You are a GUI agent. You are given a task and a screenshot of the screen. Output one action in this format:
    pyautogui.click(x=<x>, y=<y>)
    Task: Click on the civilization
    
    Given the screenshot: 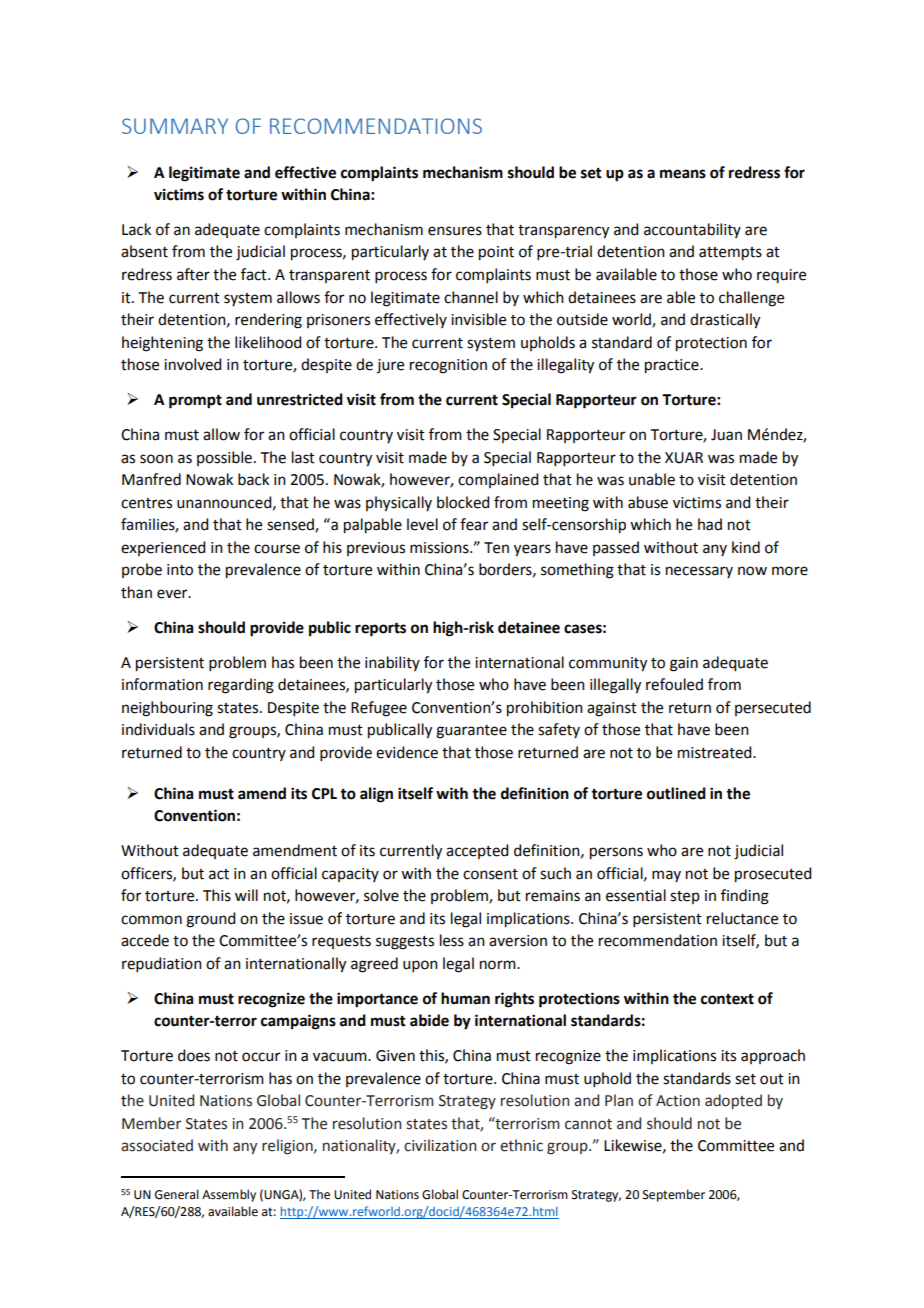 What is the action you would take?
    pyautogui.click(x=440, y=1145)
